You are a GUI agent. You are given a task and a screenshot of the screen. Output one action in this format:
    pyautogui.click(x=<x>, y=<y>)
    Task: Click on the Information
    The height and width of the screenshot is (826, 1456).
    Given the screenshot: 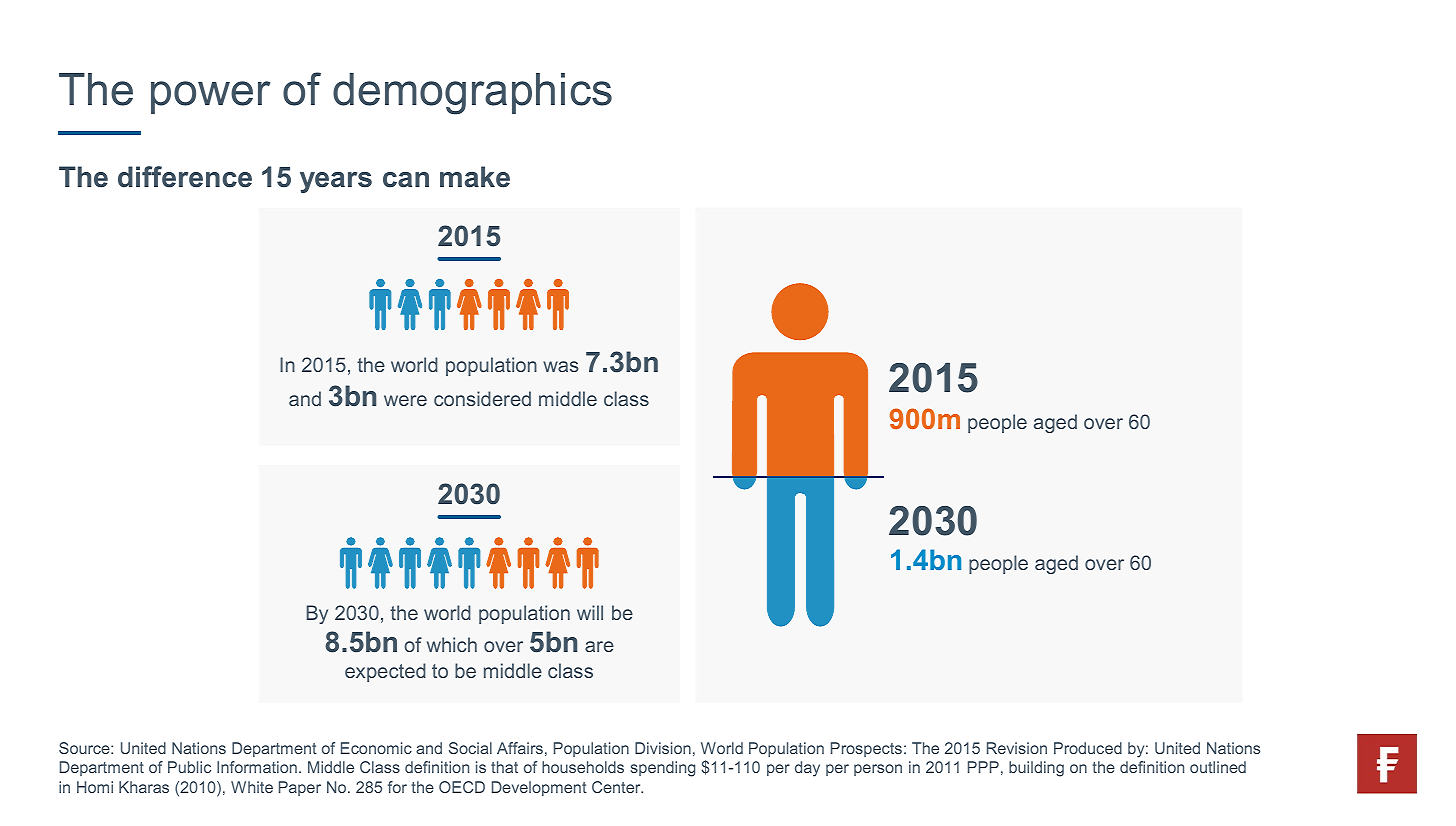 What is the action you would take?
    pyautogui.click(x=257, y=767)
